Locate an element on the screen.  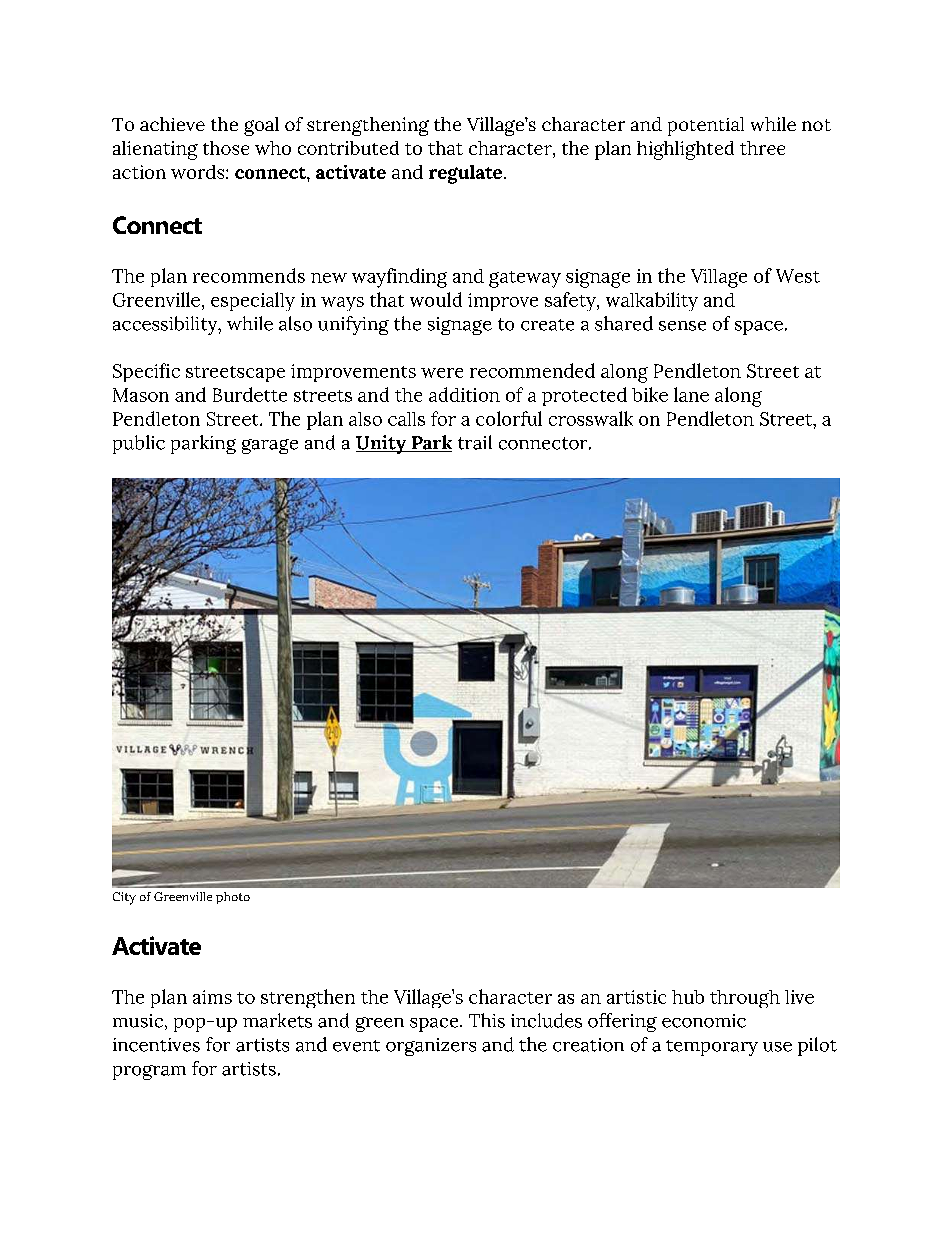
three is located at coordinates (762, 148).
